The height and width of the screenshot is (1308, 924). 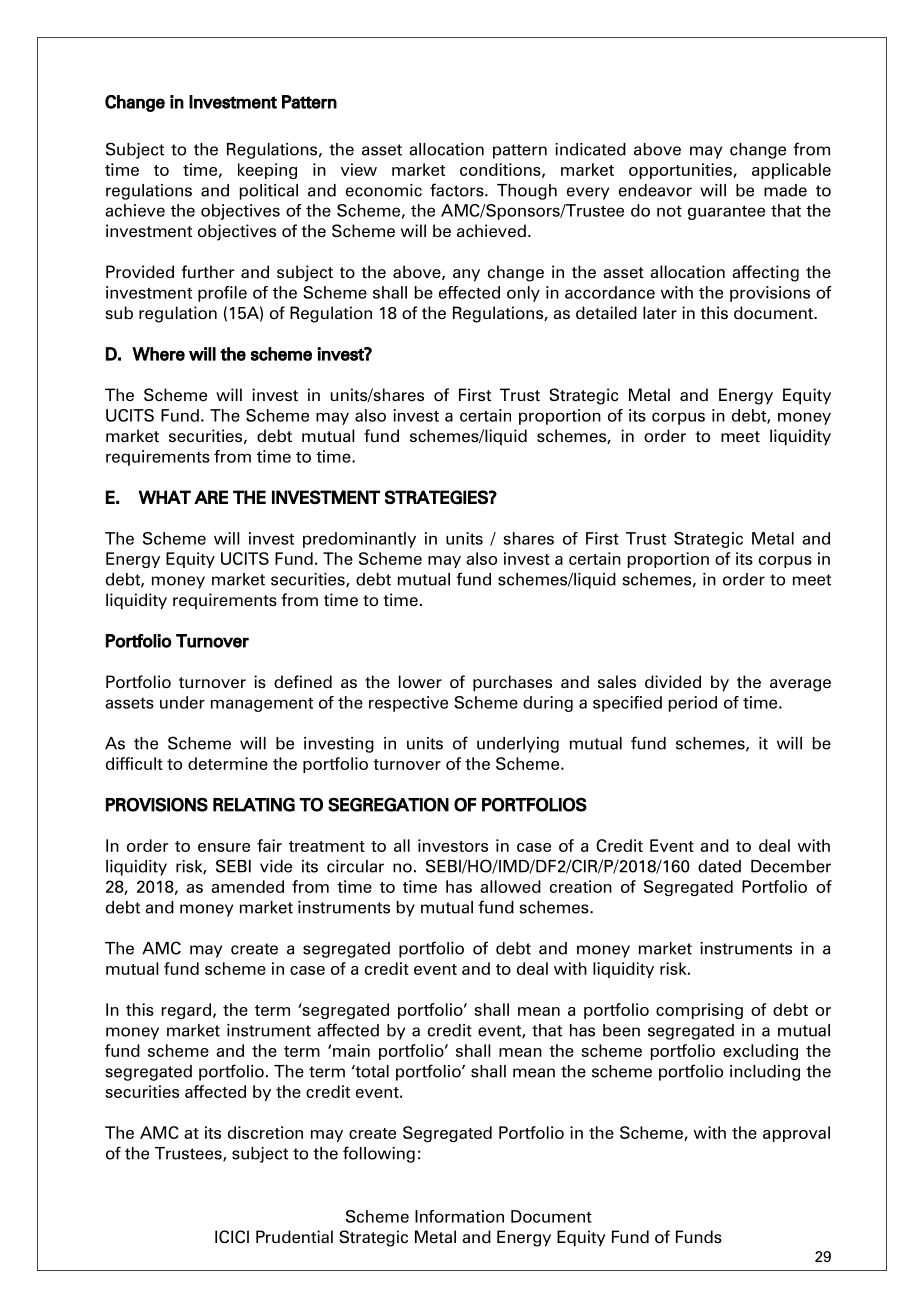 What do you see at coordinates (660, 312) in the screenshot?
I see `later` at bounding box center [660, 312].
